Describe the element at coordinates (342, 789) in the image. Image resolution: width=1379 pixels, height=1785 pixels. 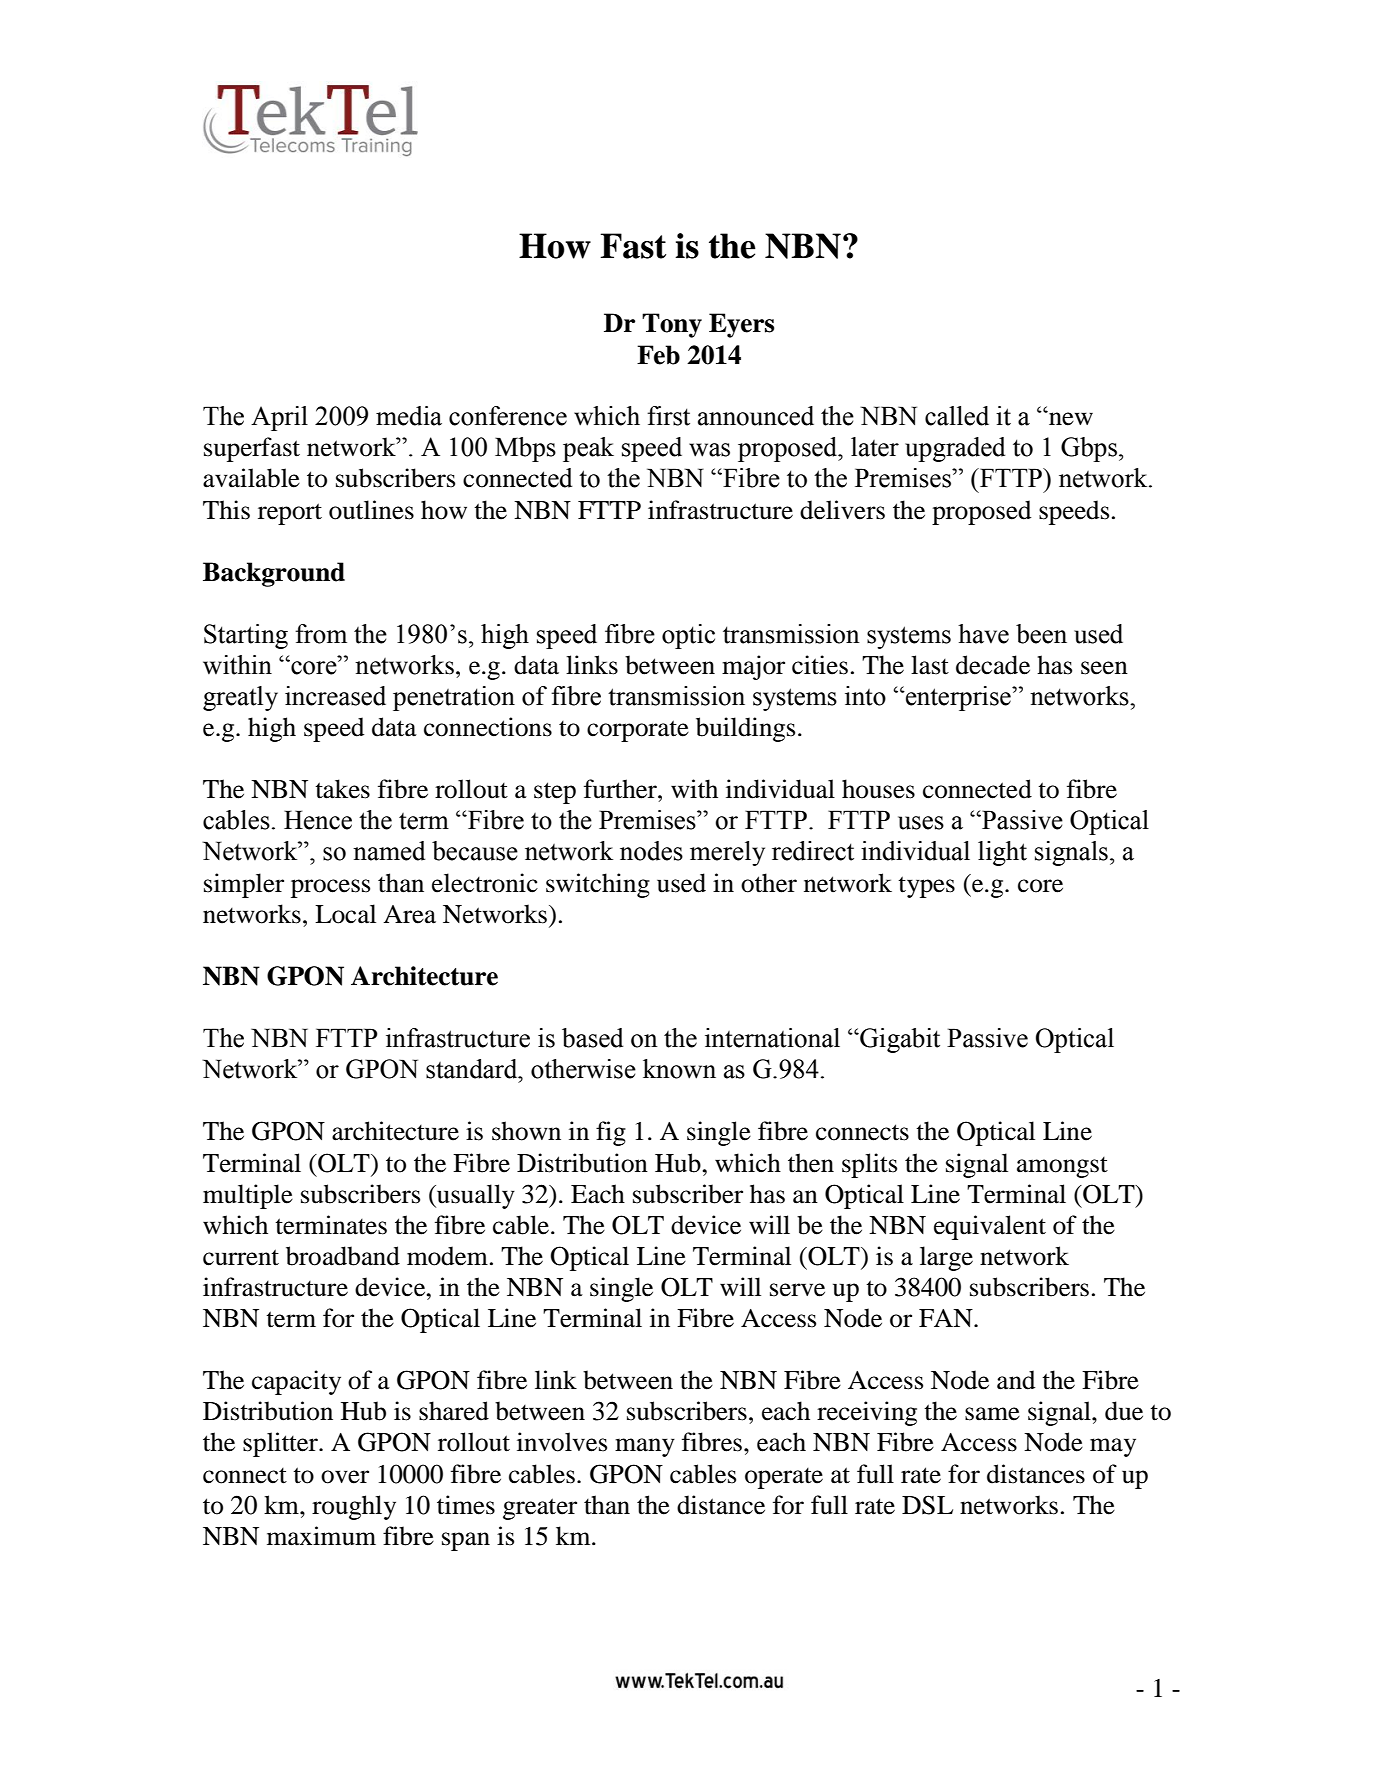
I see `takes` at that location.
